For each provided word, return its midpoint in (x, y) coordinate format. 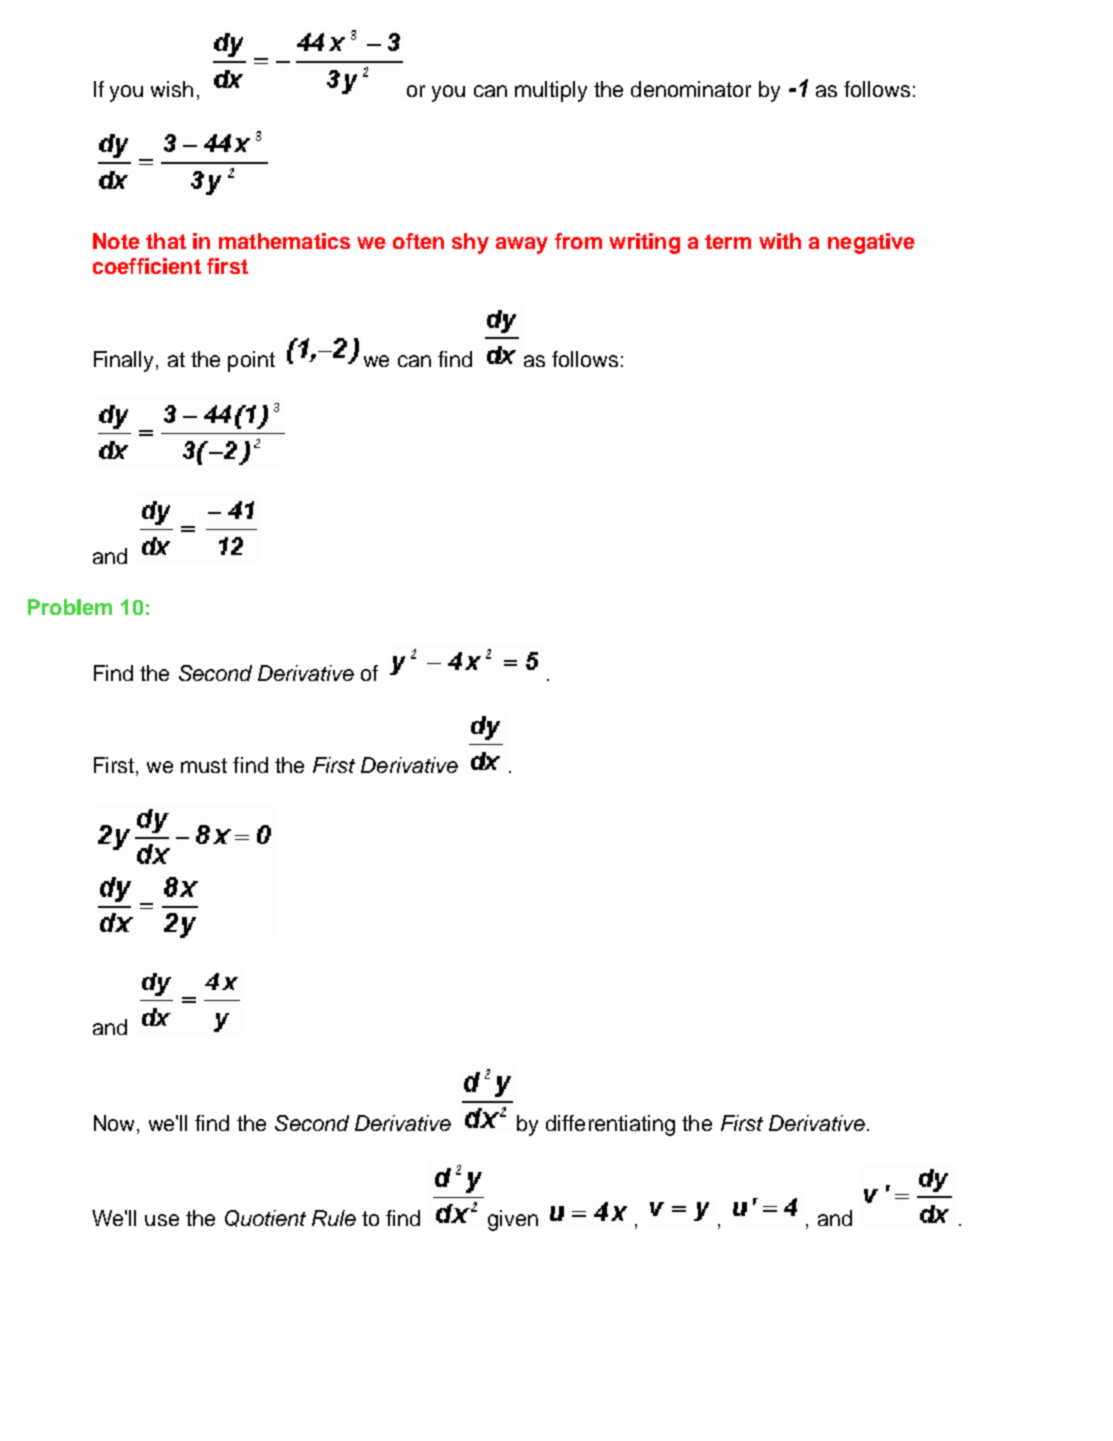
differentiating (610, 1125)
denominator (691, 89)
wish (172, 89)
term (728, 241)
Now (114, 1123)
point (251, 361)
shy (470, 243)
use (162, 1220)
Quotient (265, 1218)
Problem (70, 607)
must (204, 765)
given (513, 1220)
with (780, 241)
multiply (551, 91)
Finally (125, 361)
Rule (334, 1218)
